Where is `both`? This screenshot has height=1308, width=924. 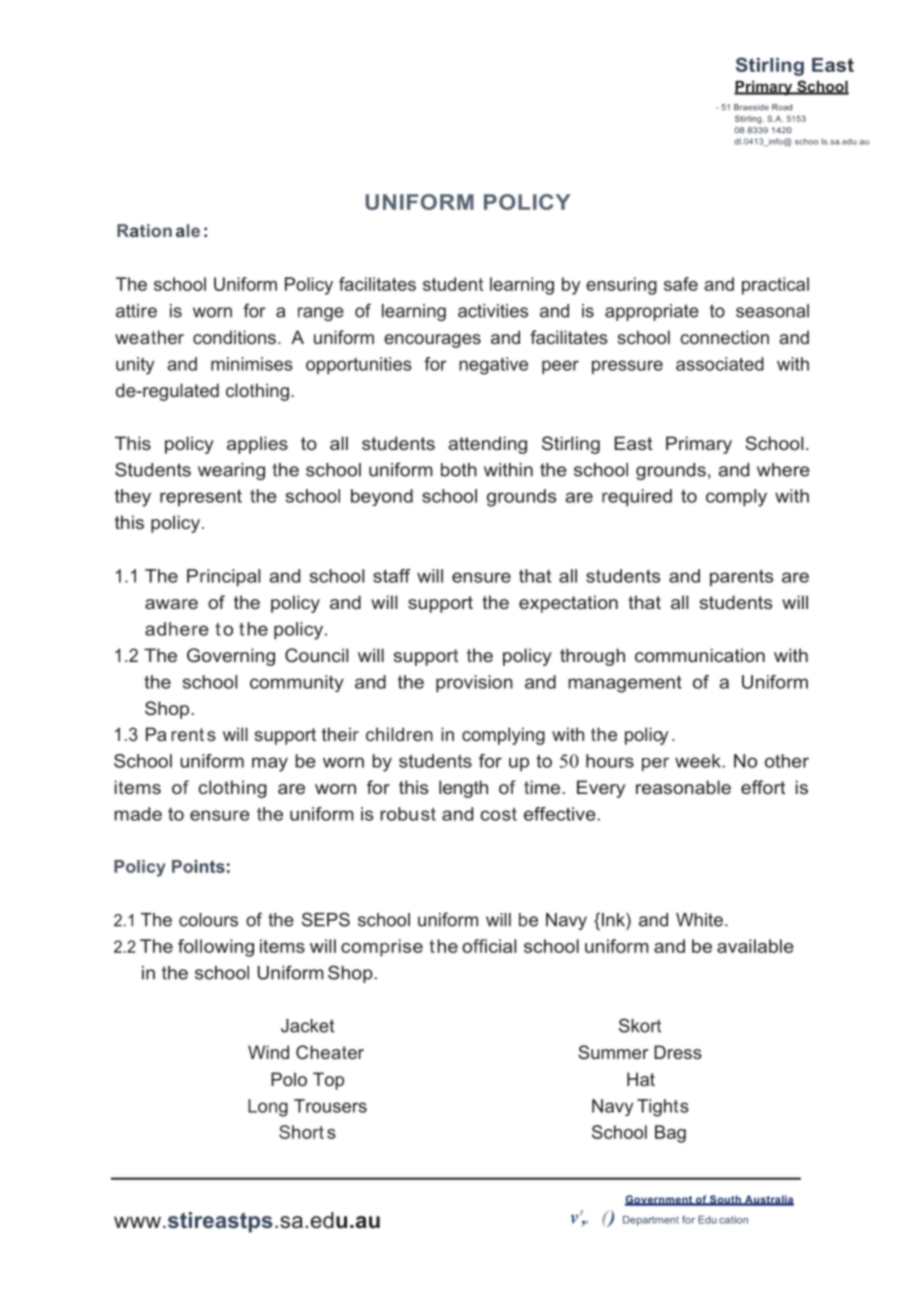 both is located at coordinates (459, 470).
